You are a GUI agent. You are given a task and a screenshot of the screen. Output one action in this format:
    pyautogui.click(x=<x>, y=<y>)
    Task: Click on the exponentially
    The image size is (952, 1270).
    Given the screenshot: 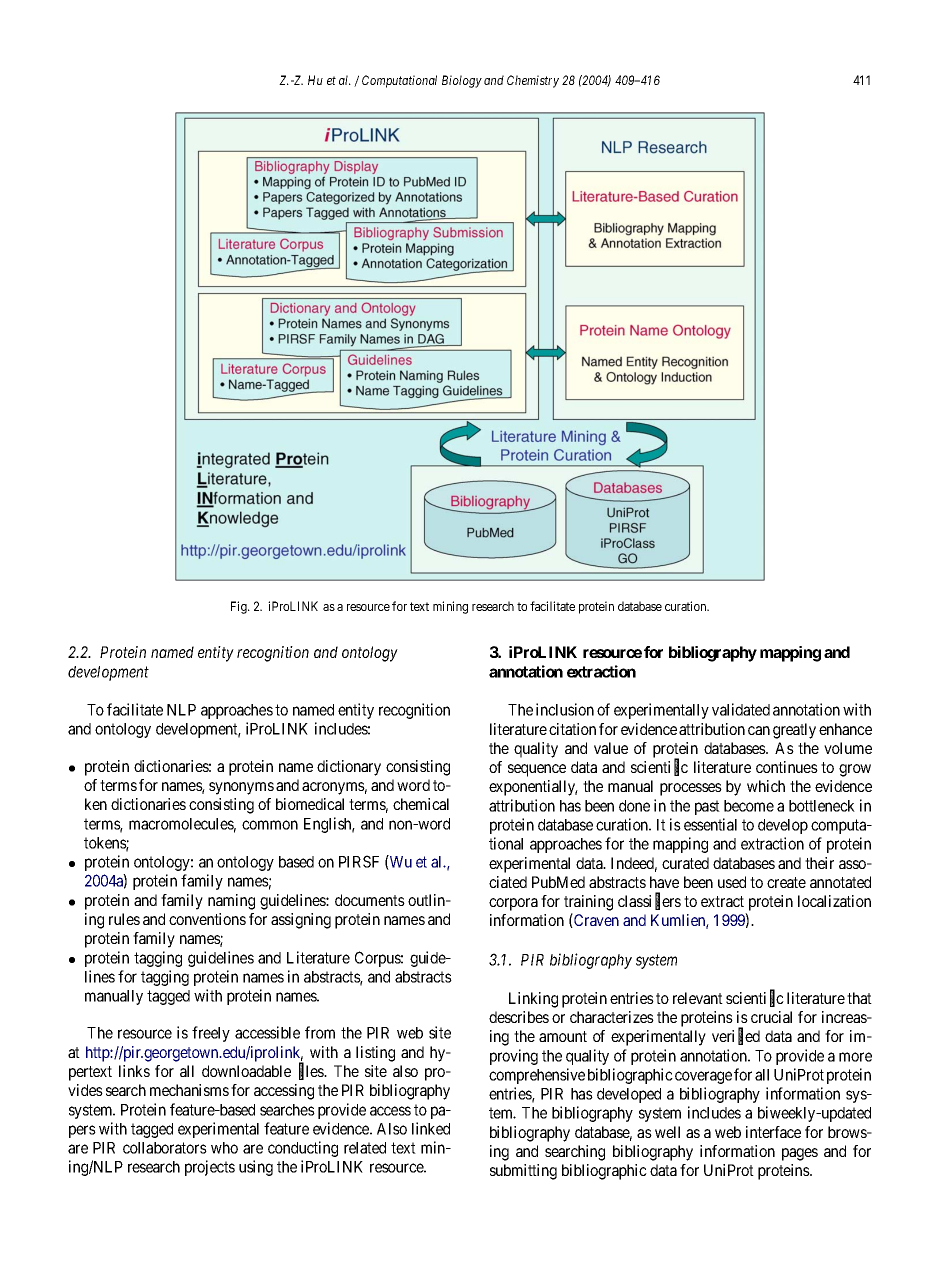 What is the action you would take?
    pyautogui.click(x=533, y=788)
